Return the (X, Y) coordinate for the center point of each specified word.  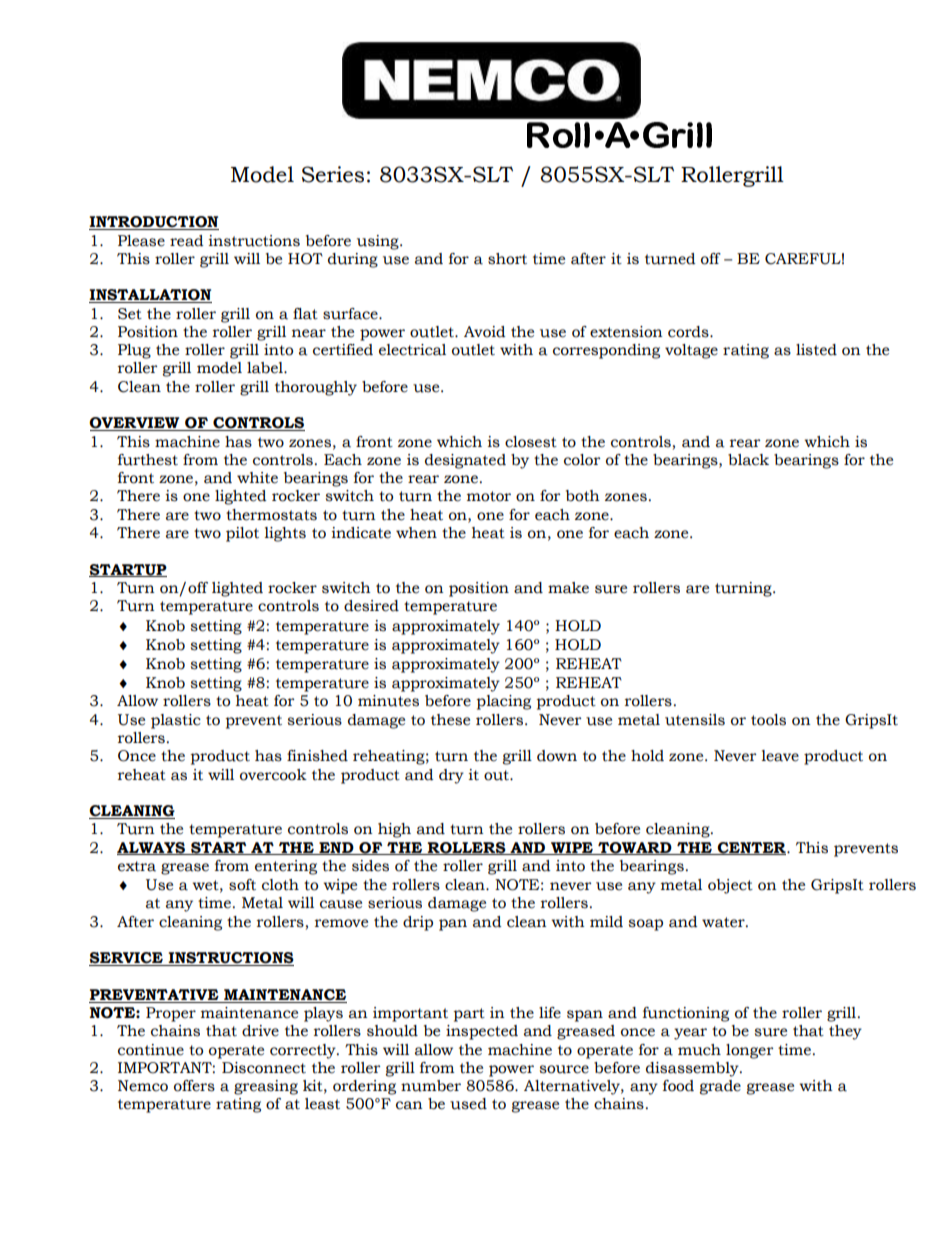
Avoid (485, 332)
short (507, 259)
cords (689, 332)
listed (816, 350)
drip (418, 923)
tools (768, 720)
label (266, 368)
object (730, 886)
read (187, 241)
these (450, 720)
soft (242, 885)
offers (194, 1086)
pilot (242, 534)
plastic (176, 721)
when (416, 533)
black (748, 460)
